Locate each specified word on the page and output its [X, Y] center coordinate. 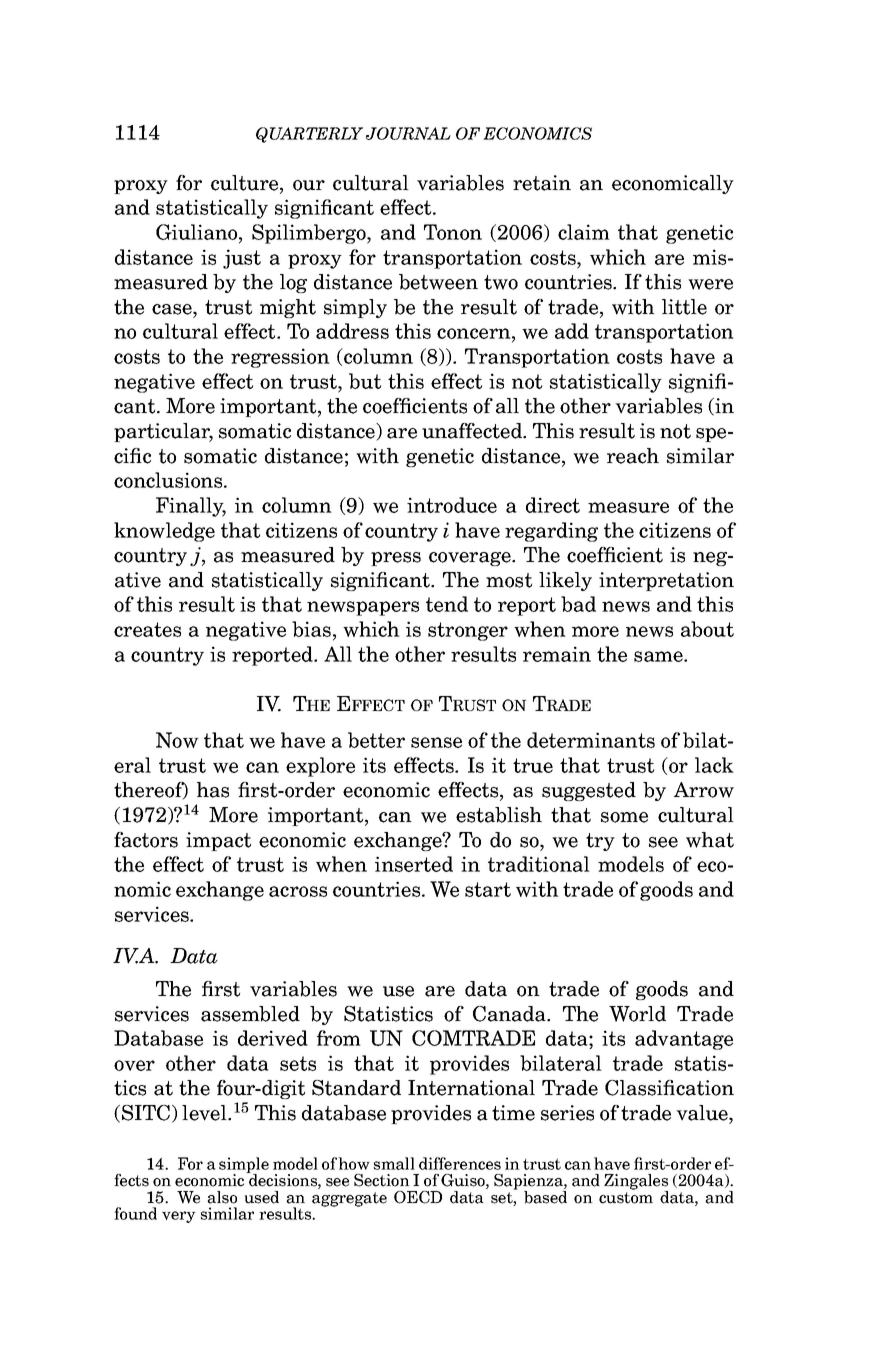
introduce [452, 505]
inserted [414, 864]
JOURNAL [408, 133]
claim [584, 232]
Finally [191, 507]
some [624, 817]
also [222, 1197]
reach [633, 456]
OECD [418, 1197]
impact [218, 841]
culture [246, 184]
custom [626, 1198]
